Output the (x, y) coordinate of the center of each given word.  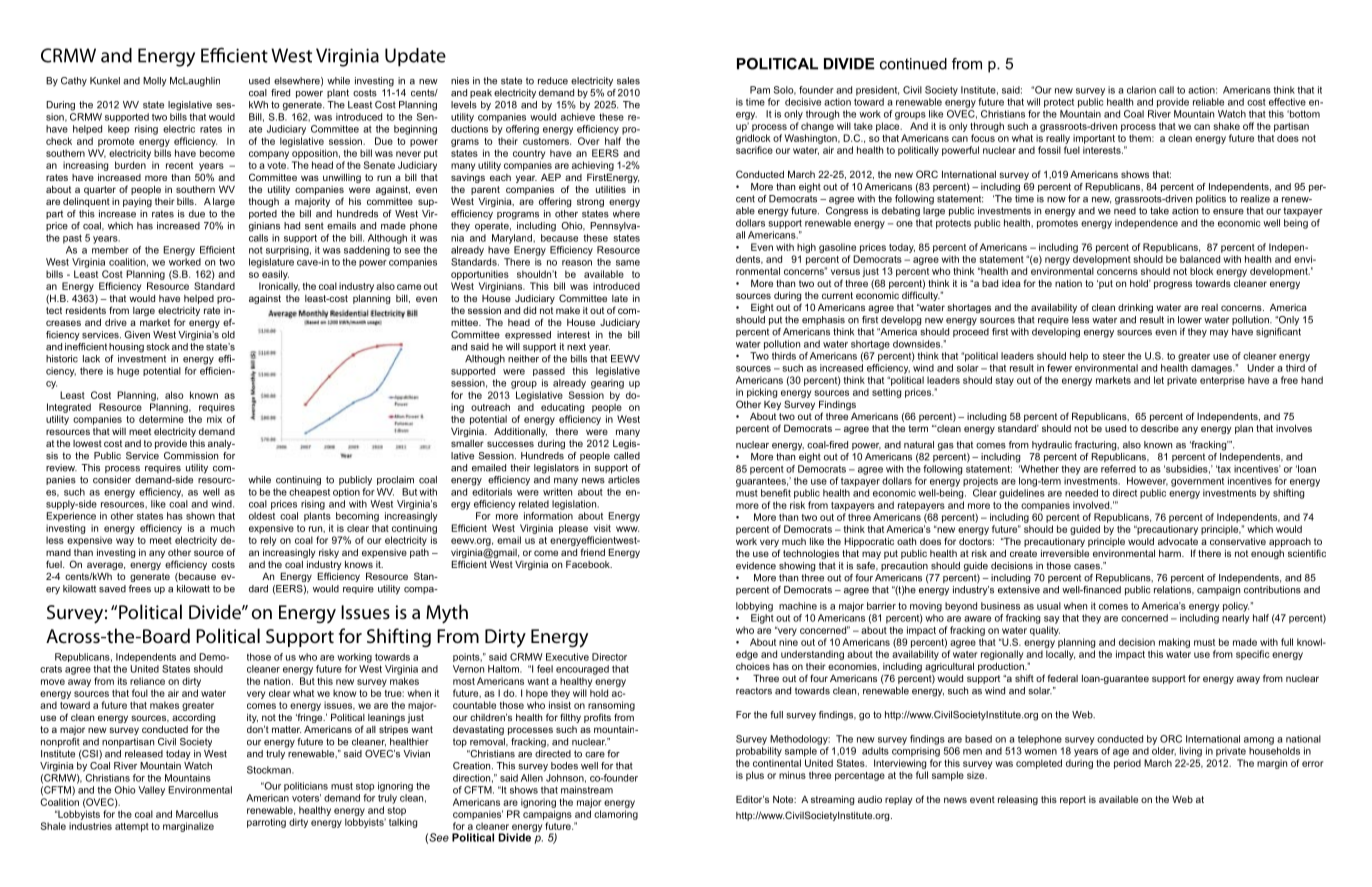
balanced (1200, 259)
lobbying (754, 607)
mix (214, 419)
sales (628, 81)
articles (624, 480)
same (628, 263)
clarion (1141, 90)
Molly (155, 82)
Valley (151, 791)
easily (275, 275)
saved (112, 589)
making (1174, 643)
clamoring (616, 815)
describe (1160, 428)
